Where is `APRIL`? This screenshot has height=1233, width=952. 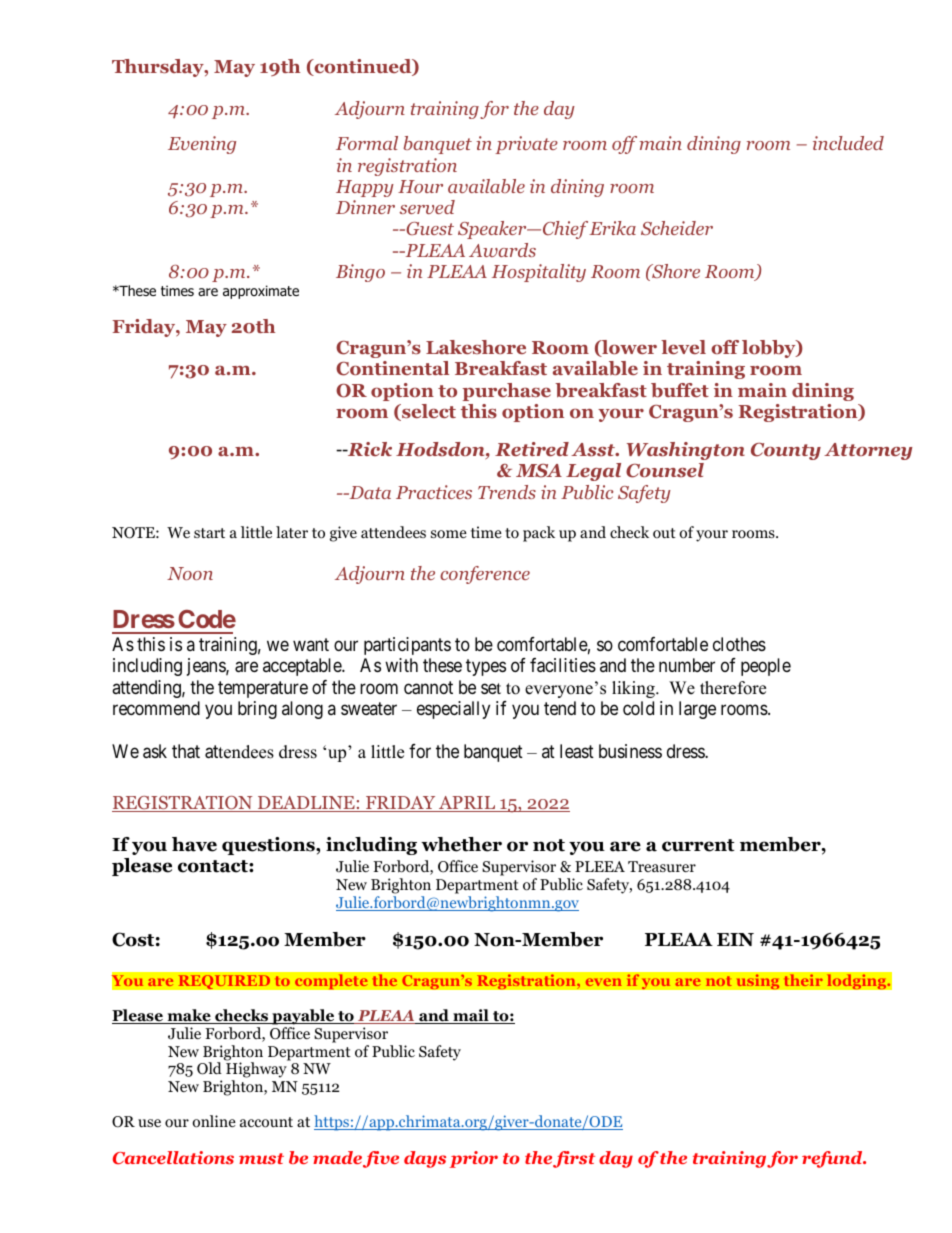
APRIL is located at coordinates (467, 804).
